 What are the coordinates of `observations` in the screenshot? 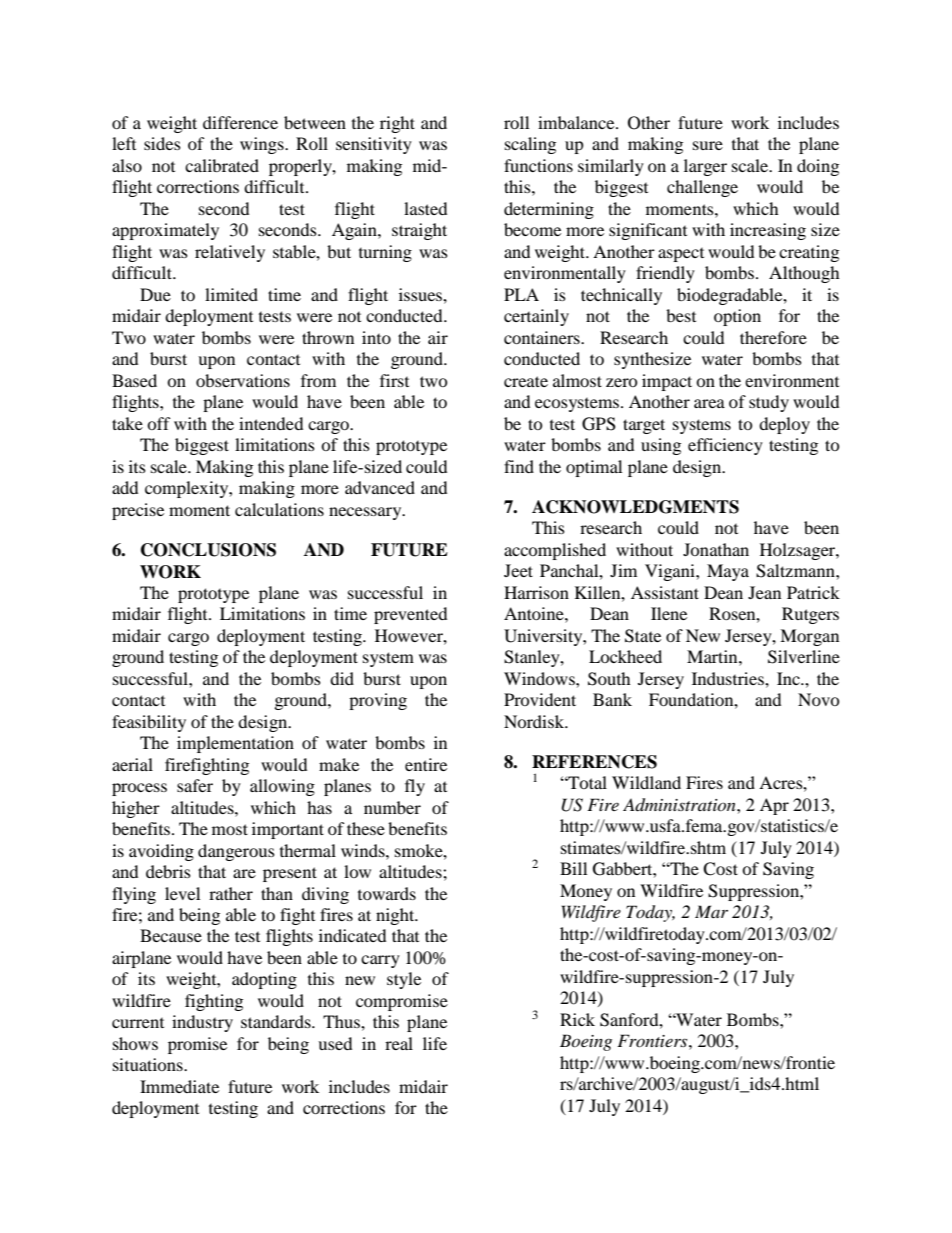 It's located at (243, 380).
